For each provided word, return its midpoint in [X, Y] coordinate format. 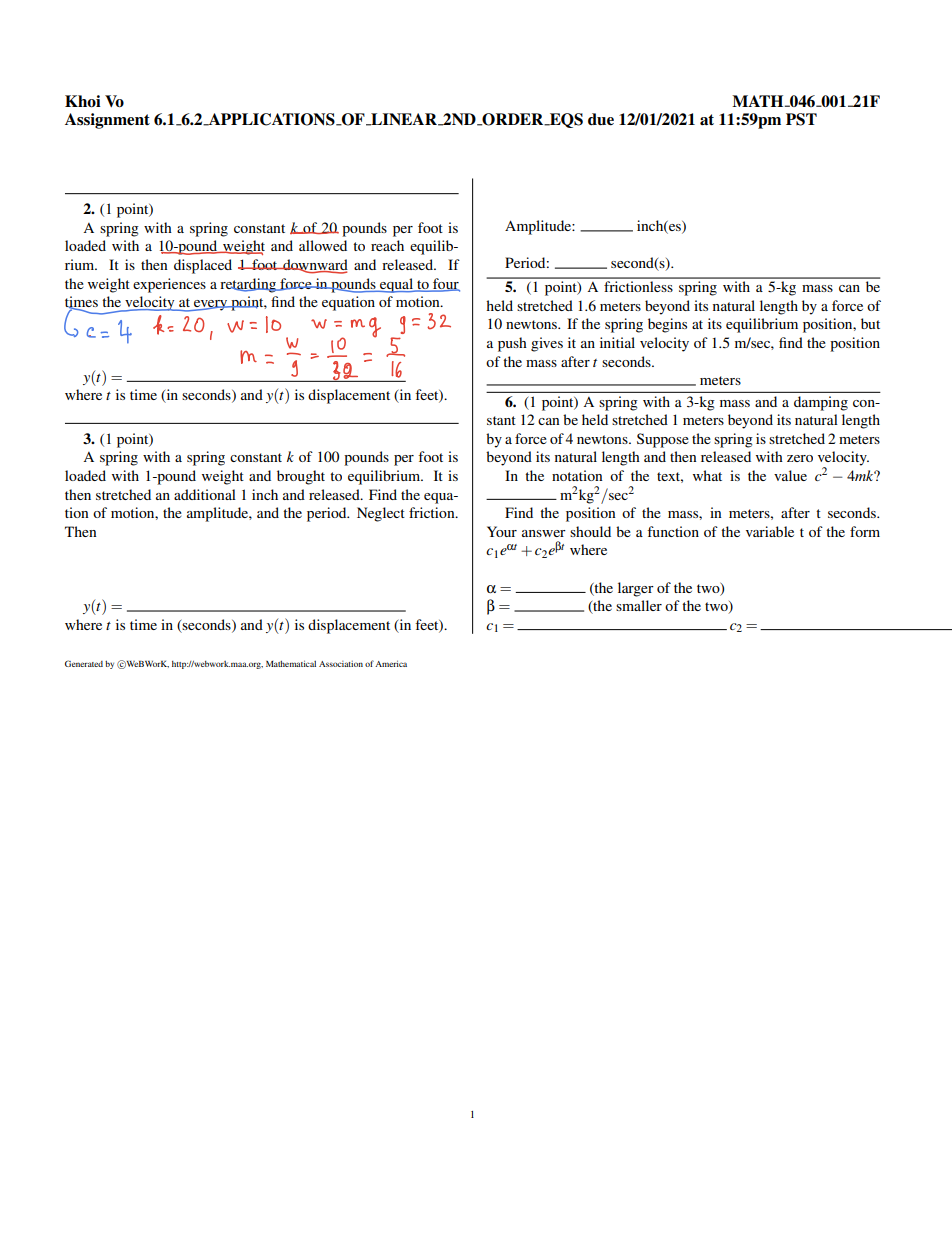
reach [387, 245]
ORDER [513, 119]
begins [667, 325]
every [211, 305]
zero [800, 458]
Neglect [381, 514]
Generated [84, 663]
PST [801, 119]
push [512, 344]
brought [301, 477]
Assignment [107, 121]
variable [770, 531]
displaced [203, 266]
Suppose [663, 440]
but [870, 323]
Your [502, 531]
